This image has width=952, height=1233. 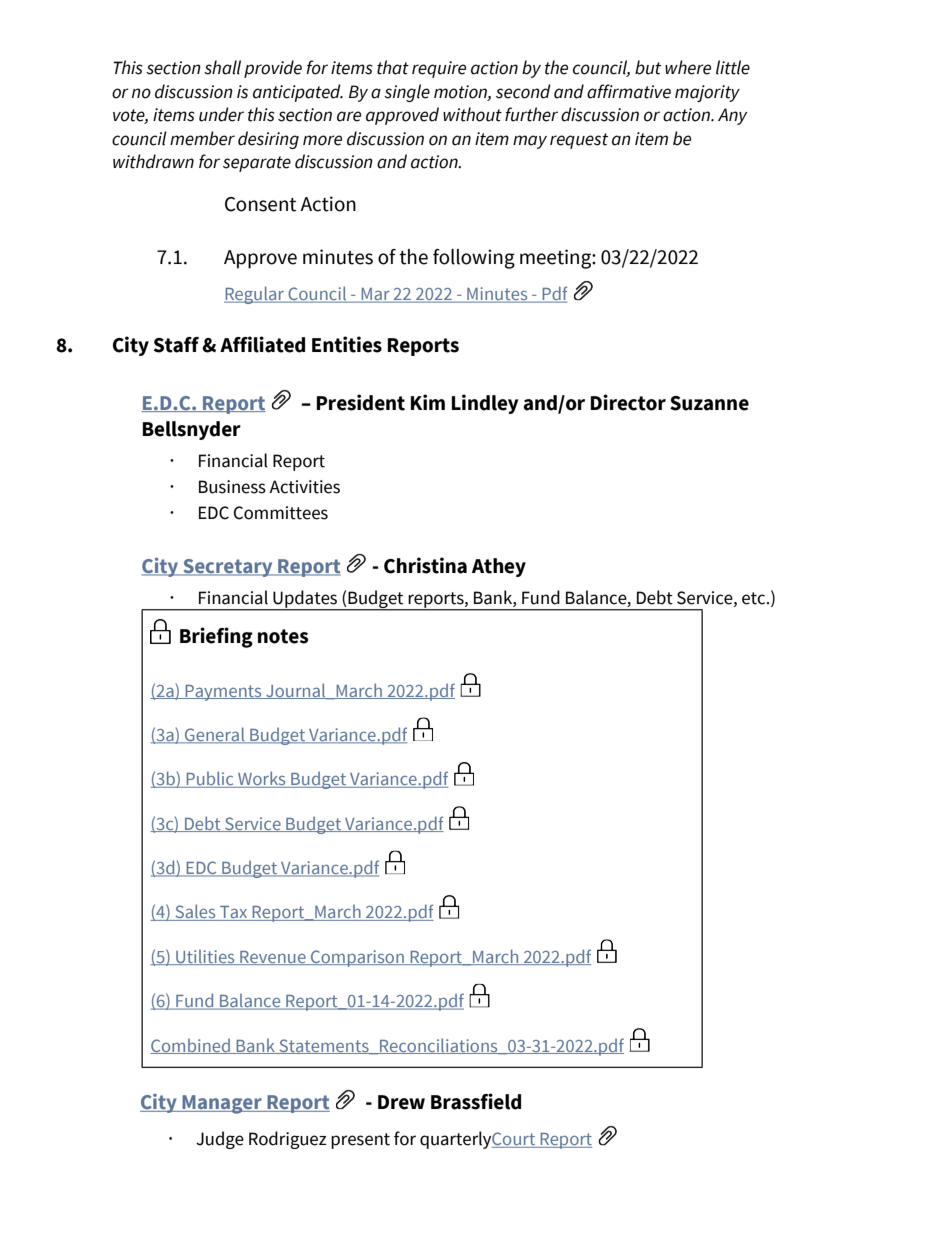 What do you see at coordinates (425, 565) in the image?
I see `Christina` at bounding box center [425, 565].
